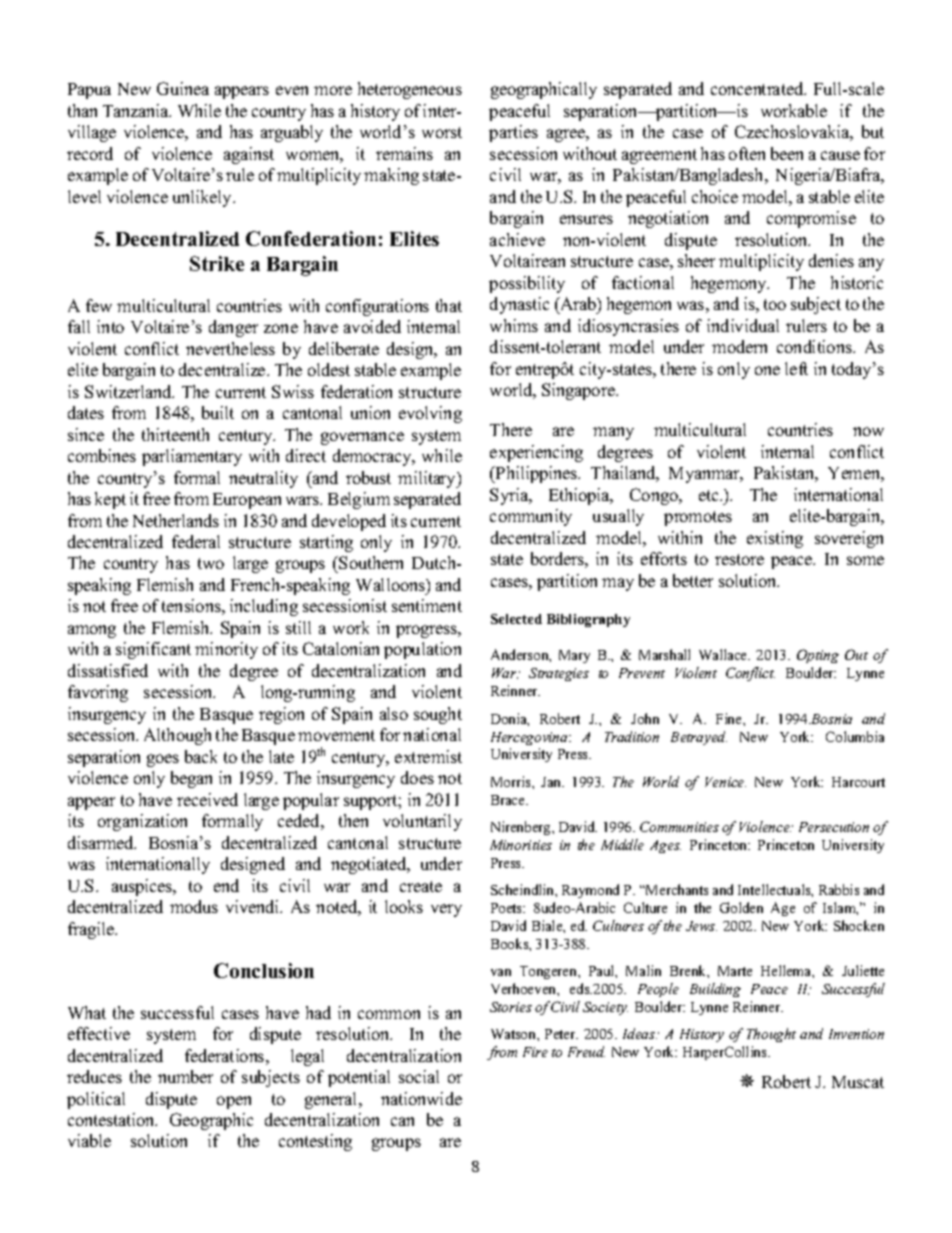 The image size is (952, 1233). What do you see at coordinates (516, 619) in the page?
I see `Selected` at bounding box center [516, 619].
